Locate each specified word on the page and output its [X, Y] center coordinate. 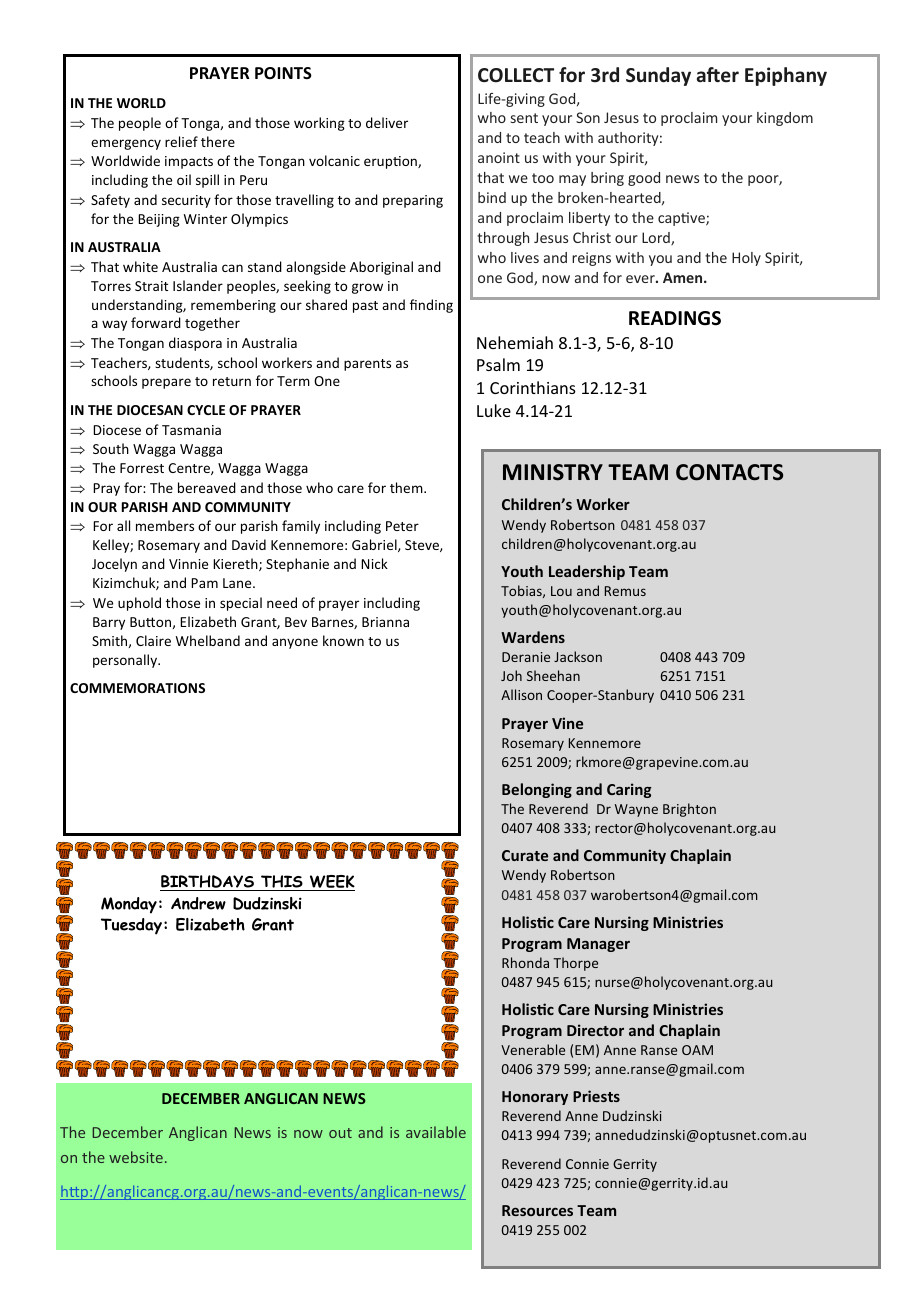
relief [181, 141]
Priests [596, 1096]
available [436, 1132]
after [718, 75]
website [136, 1157]
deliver [387, 122]
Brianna [385, 622]
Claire [153, 640]
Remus [625, 591]
